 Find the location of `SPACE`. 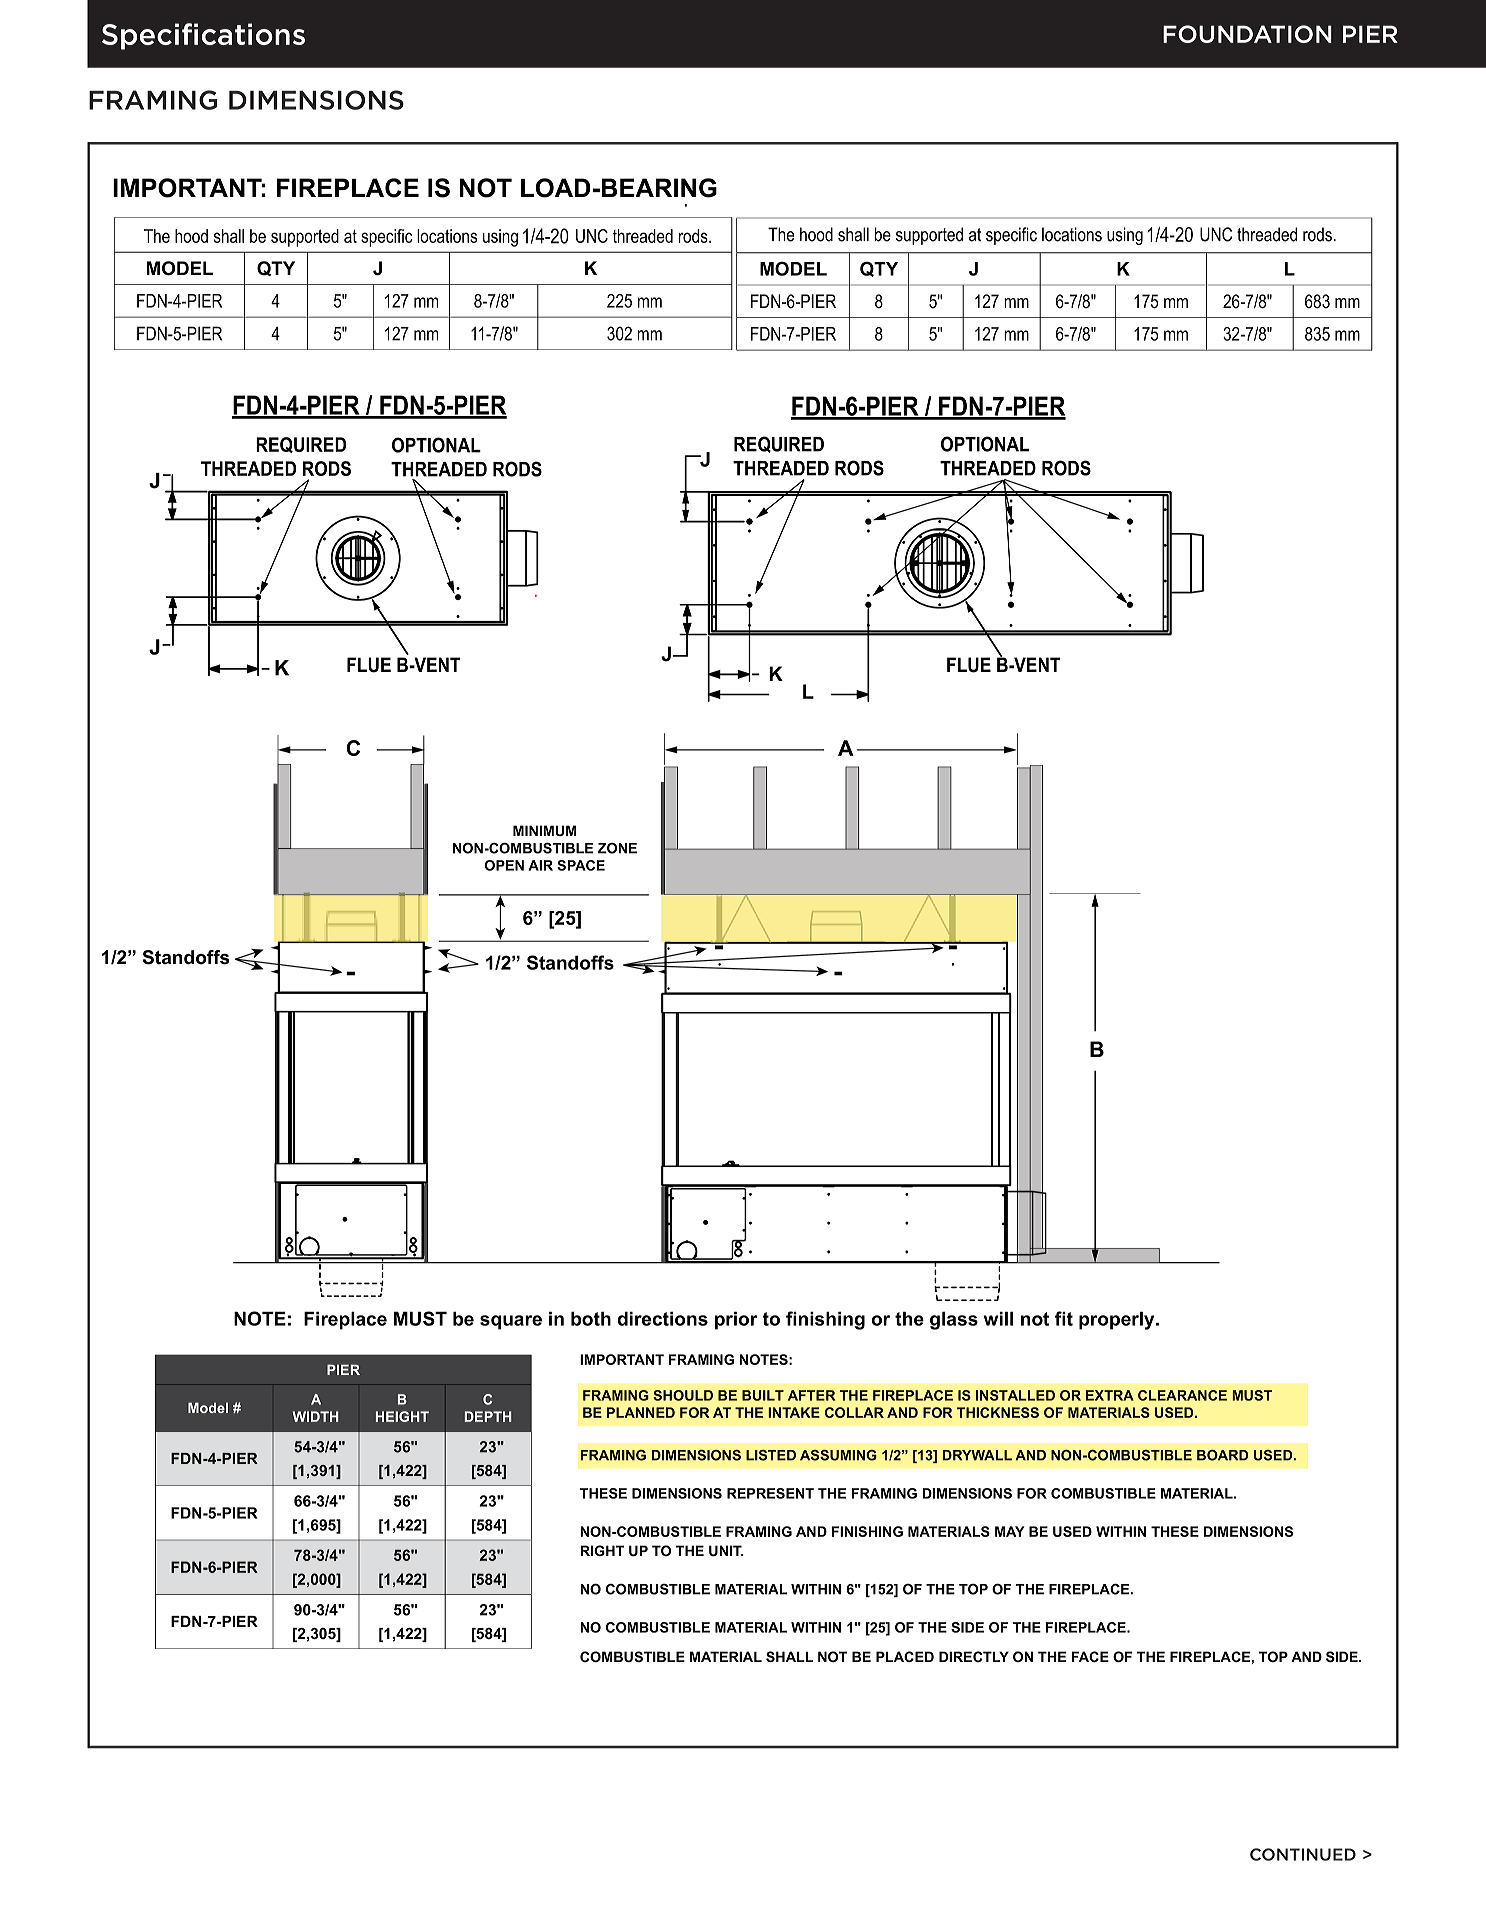

SPACE is located at coordinates (581, 865).
